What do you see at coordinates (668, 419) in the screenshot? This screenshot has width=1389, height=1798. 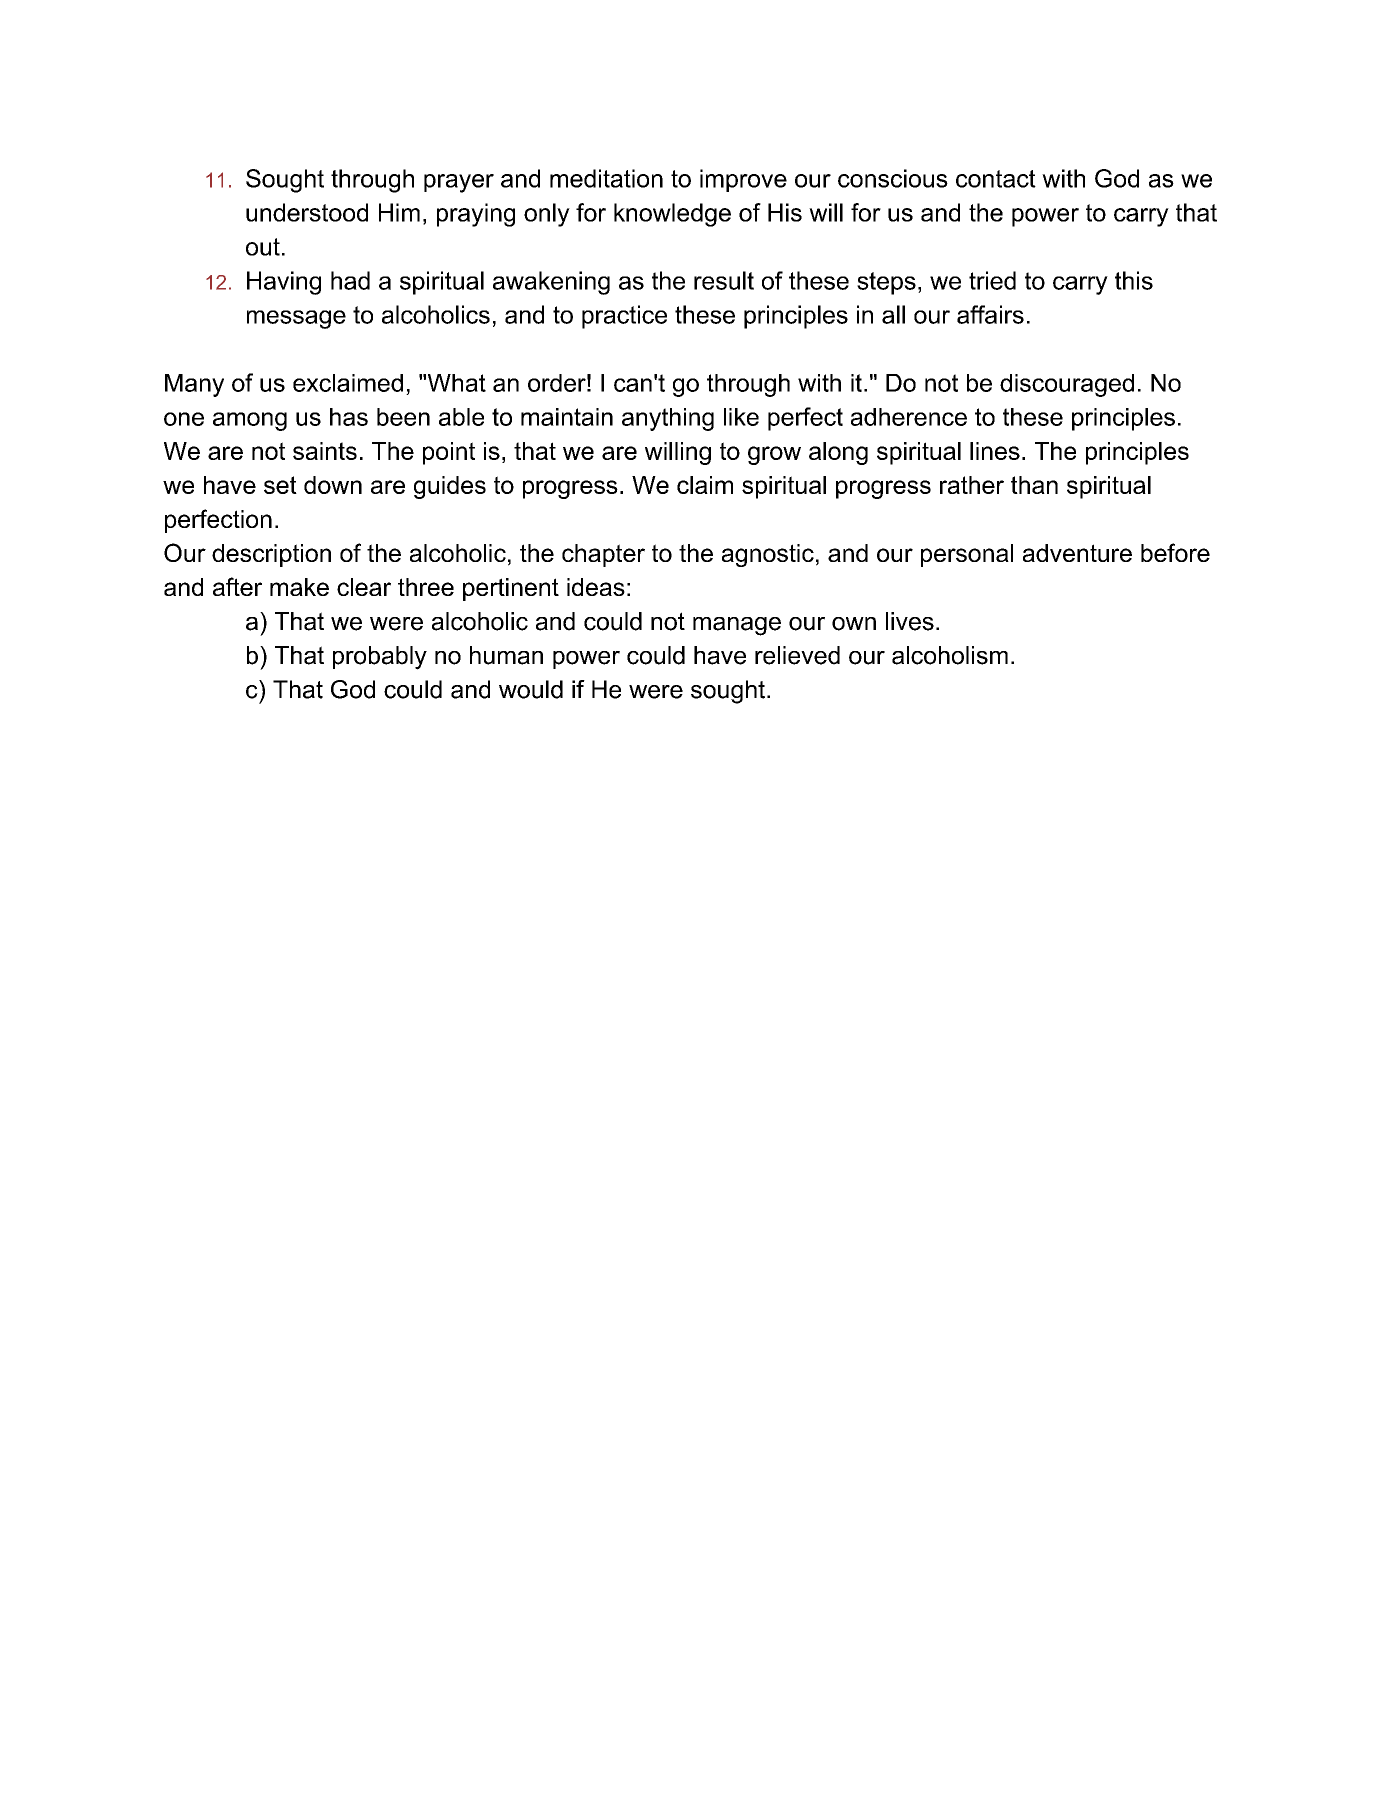 I see `anything` at bounding box center [668, 419].
